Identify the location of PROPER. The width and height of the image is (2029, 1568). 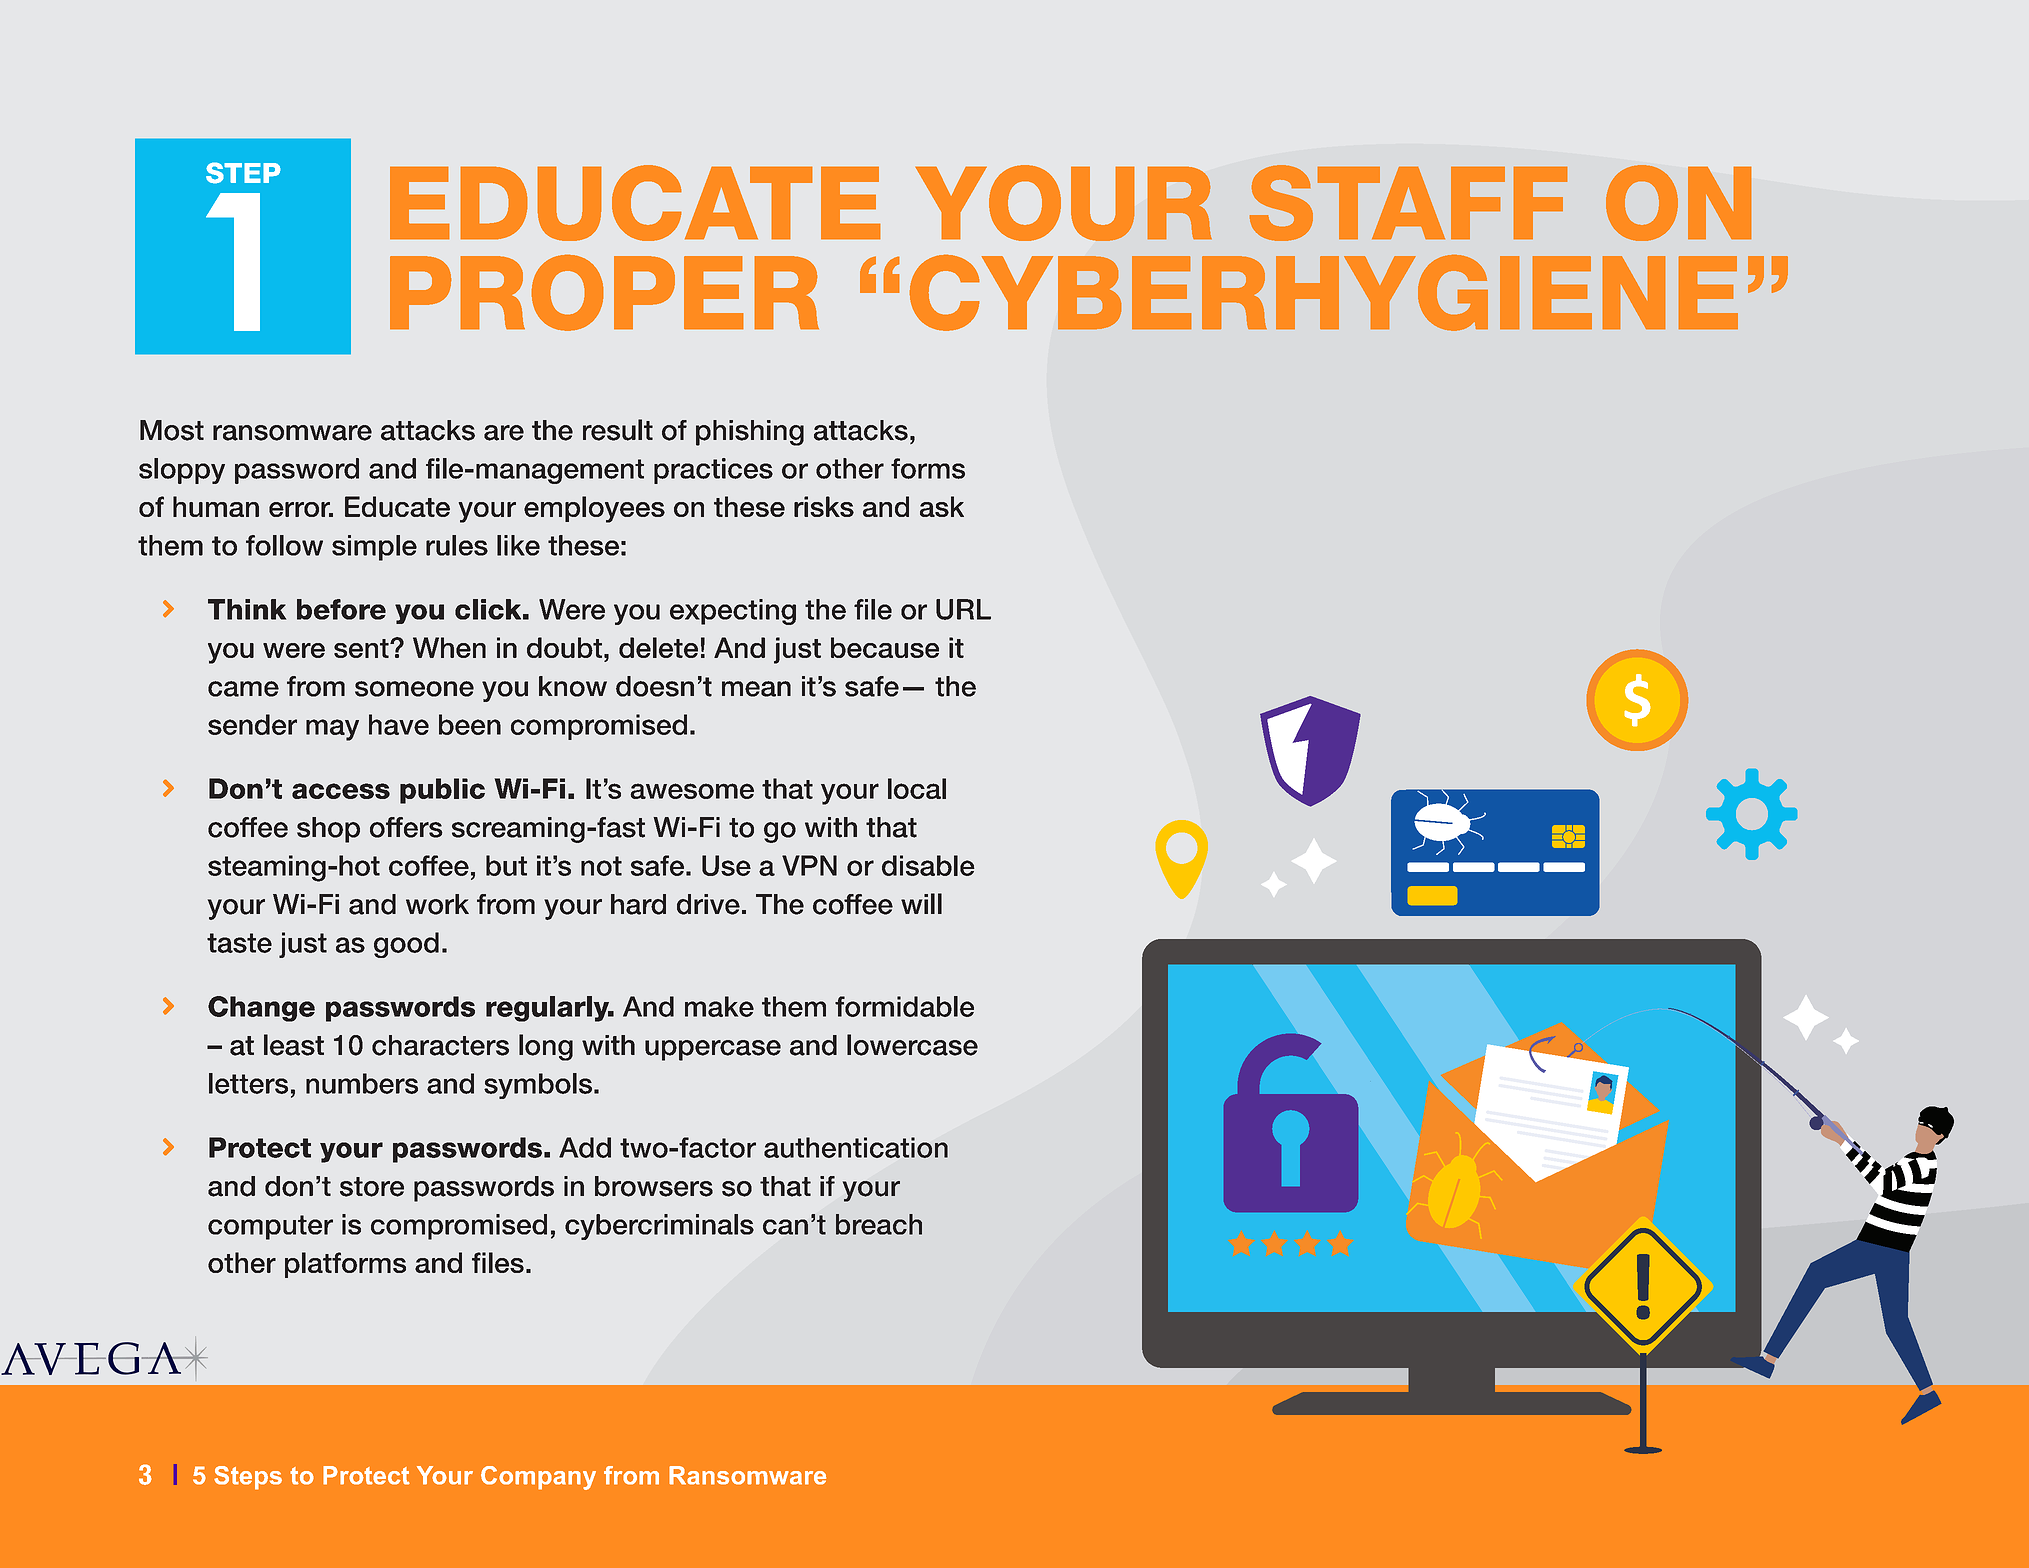
(604, 292).
